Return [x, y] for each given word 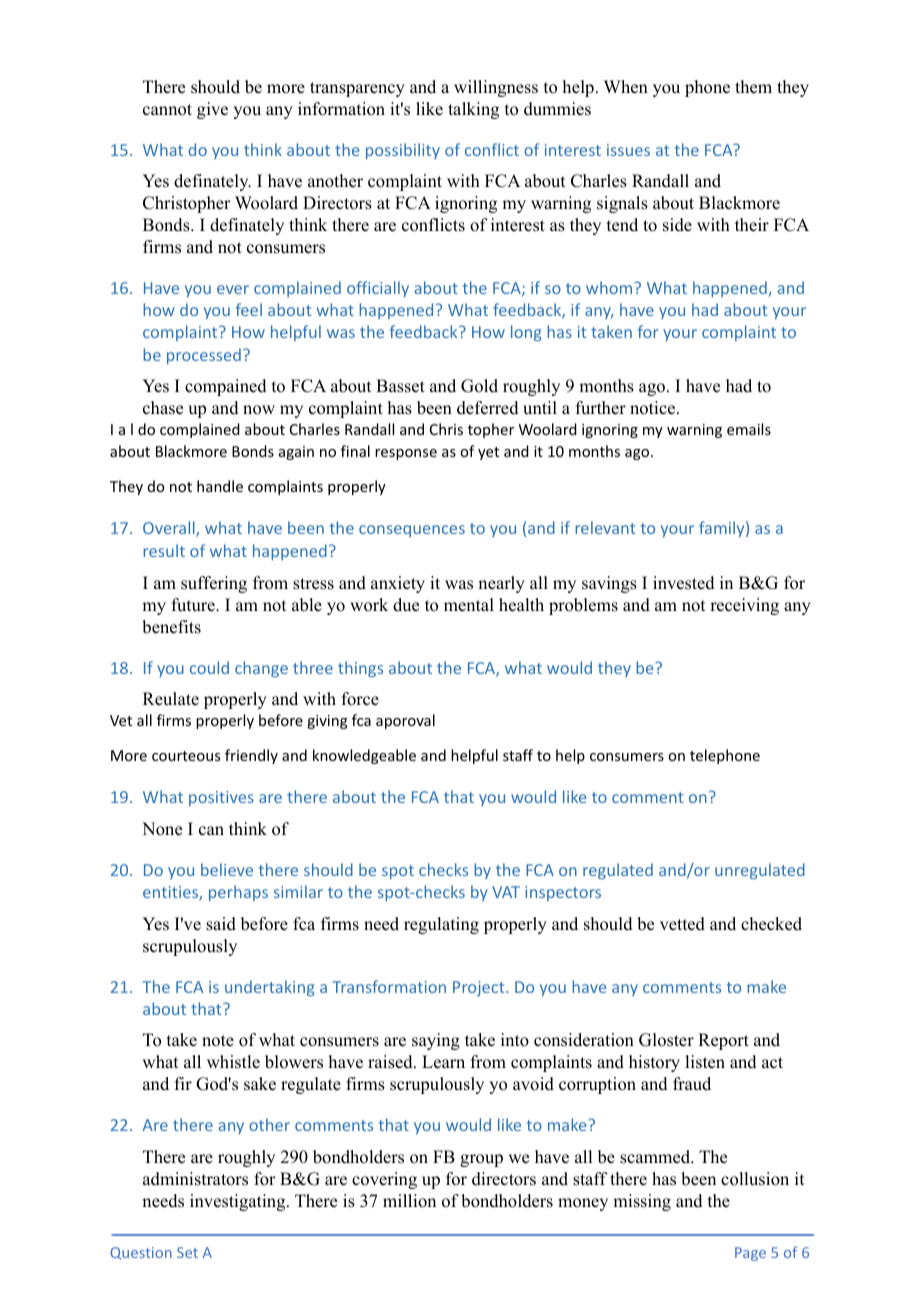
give [212, 110]
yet [488, 453]
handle [220, 486]
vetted [682, 924]
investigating [239, 1202]
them [753, 87]
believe [227, 869]
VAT [506, 892]
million [409, 1201]
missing [642, 1202]
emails [749, 429]
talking [473, 110]
